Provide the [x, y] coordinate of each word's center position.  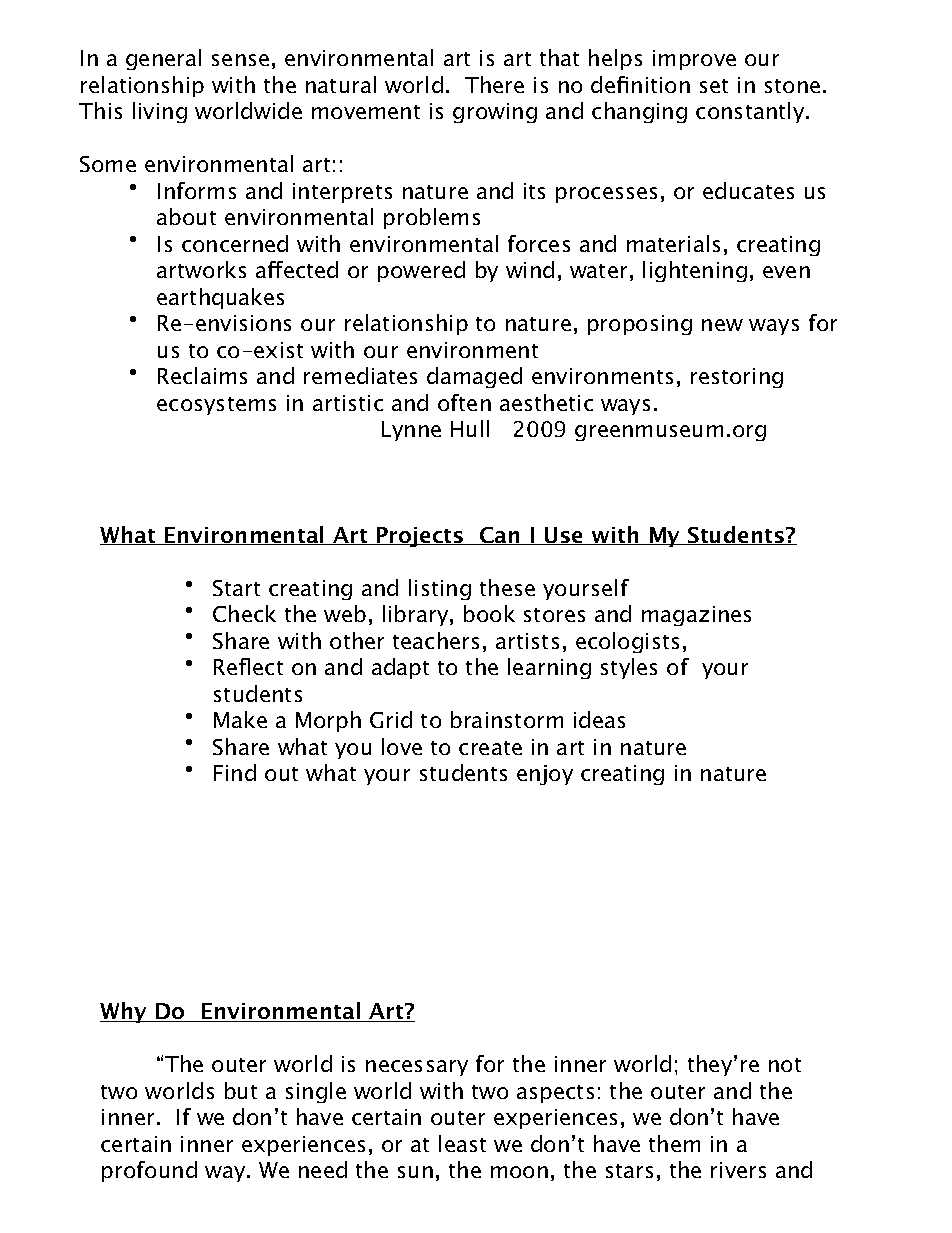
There [494, 84]
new [722, 325]
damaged [474, 377]
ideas [599, 719]
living [160, 112]
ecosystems [216, 406]
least [462, 1143]
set [714, 86]
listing [440, 589]
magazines [696, 616]
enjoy [545, 775]
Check [244, 613]
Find [235, 772]
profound [149, 1171]
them [674, 1143]
